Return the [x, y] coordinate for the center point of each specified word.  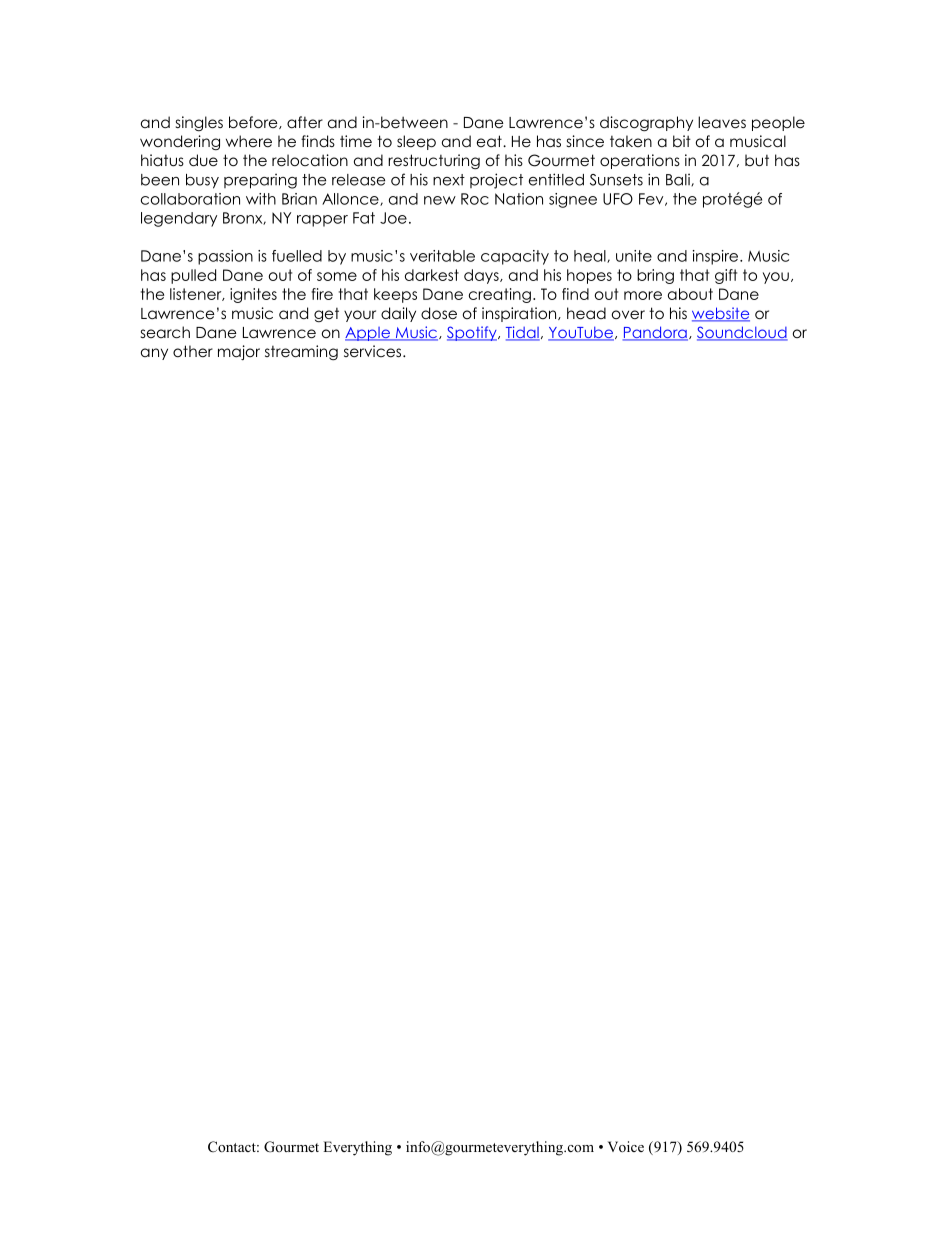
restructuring [434, 162]
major [239, 352]
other [193, 351]
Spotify [473, 333]
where [249, 141]
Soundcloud [742, 333]
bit [682, 141]
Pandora [655, 333]
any [154, 354]
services [374, 351]
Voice [626, 1146]
